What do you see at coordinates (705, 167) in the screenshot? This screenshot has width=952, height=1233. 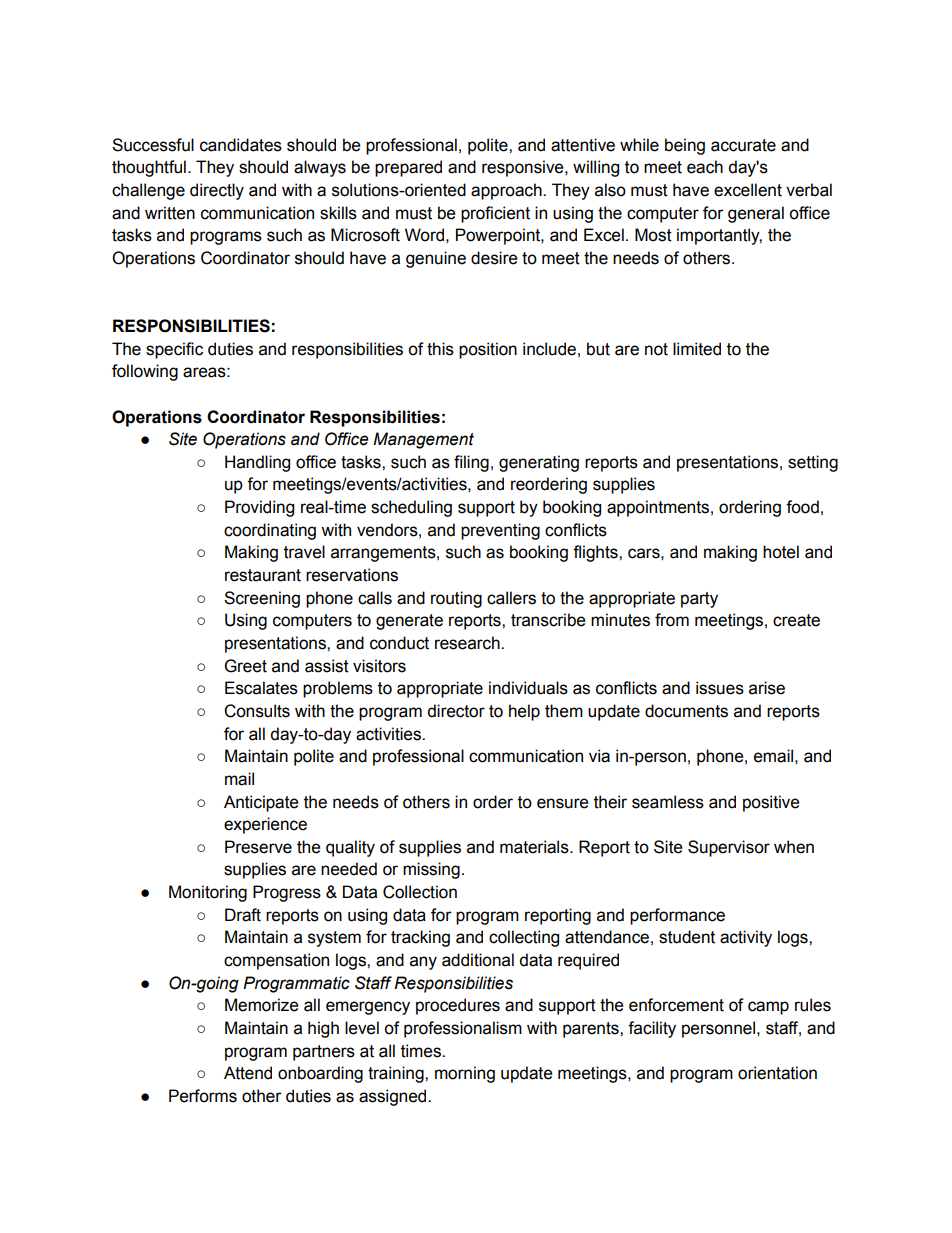 I see `each` at bounding box center [705, 167].
